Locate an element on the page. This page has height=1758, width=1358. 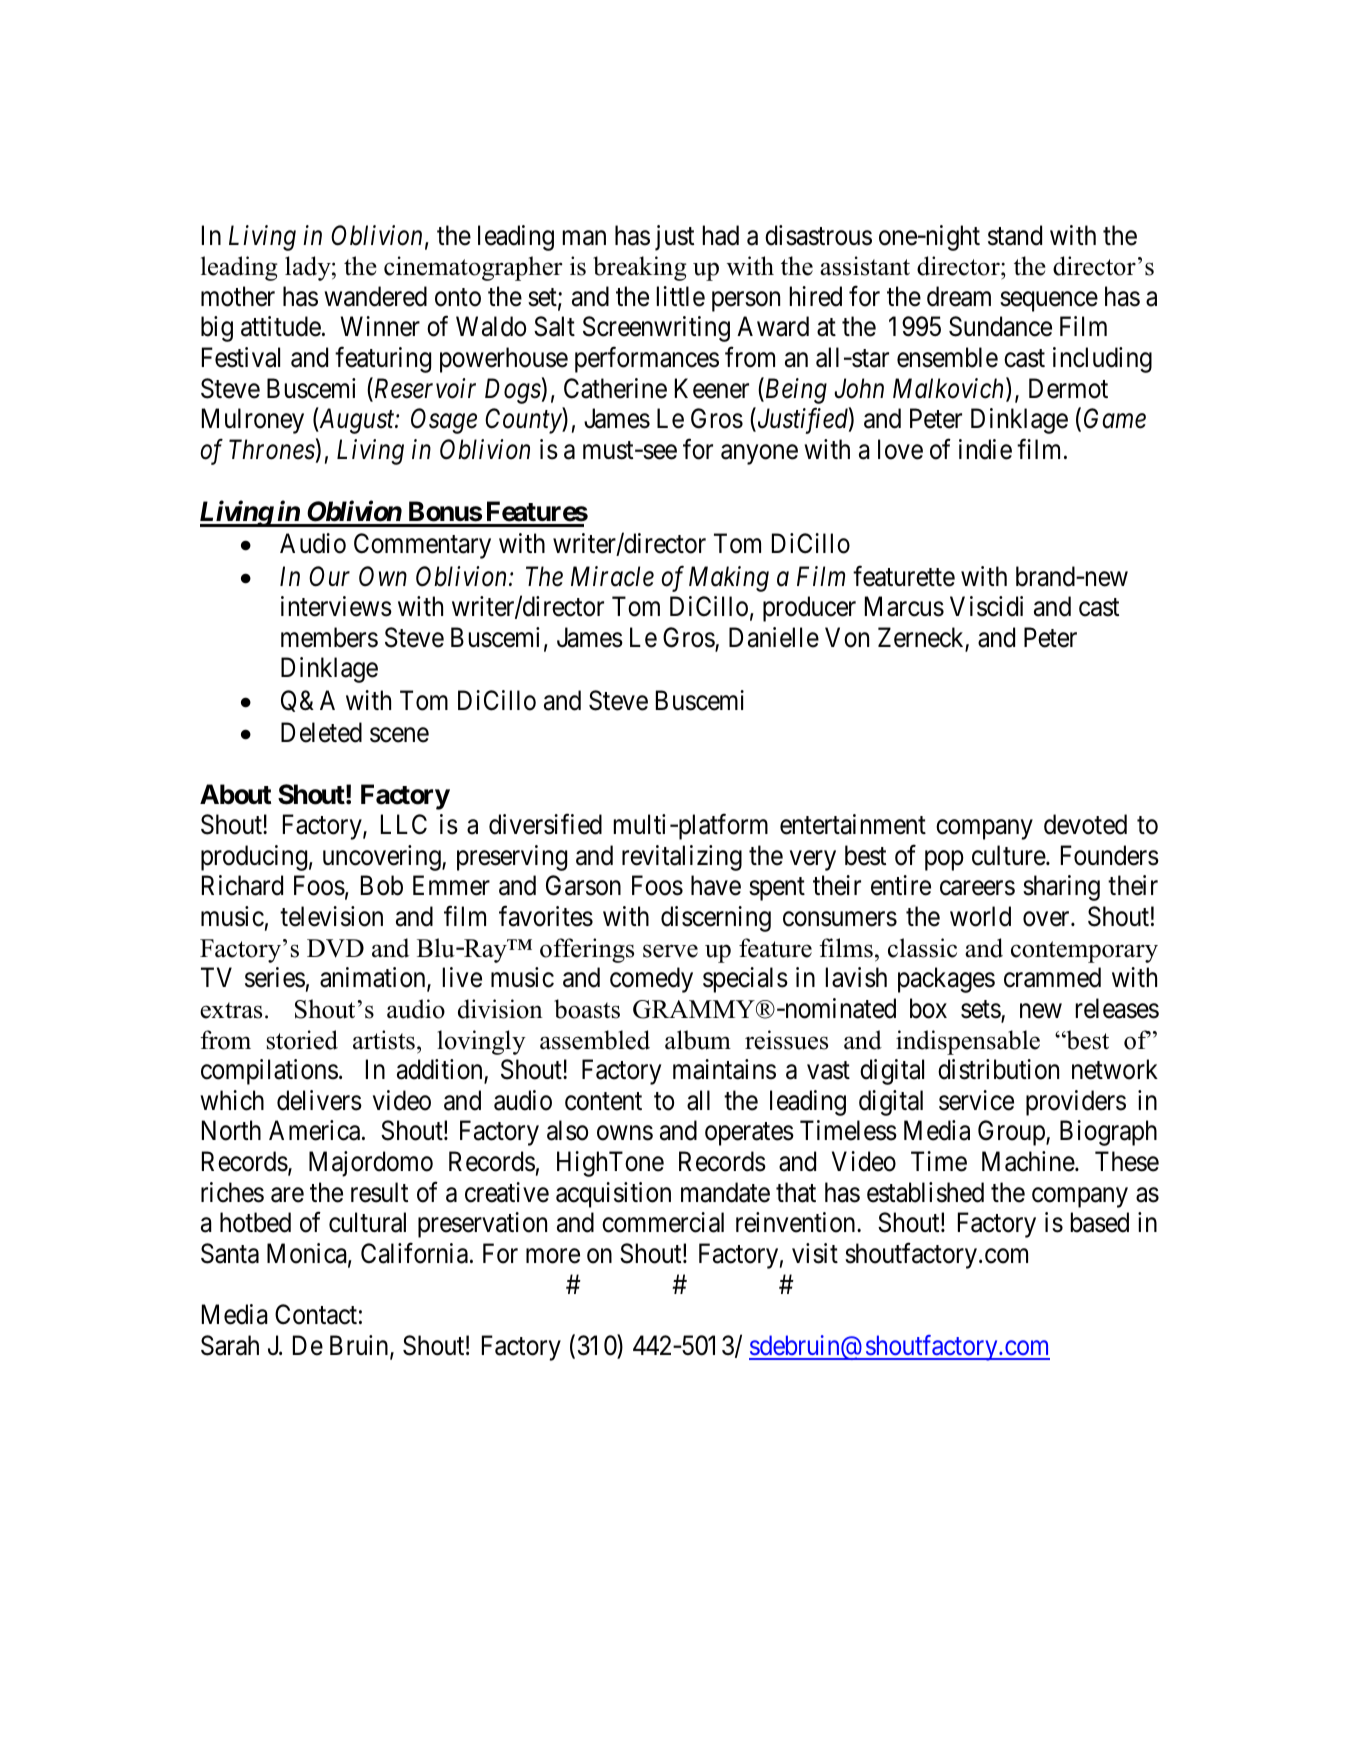
breaking is located at coordinates (640, 268).
